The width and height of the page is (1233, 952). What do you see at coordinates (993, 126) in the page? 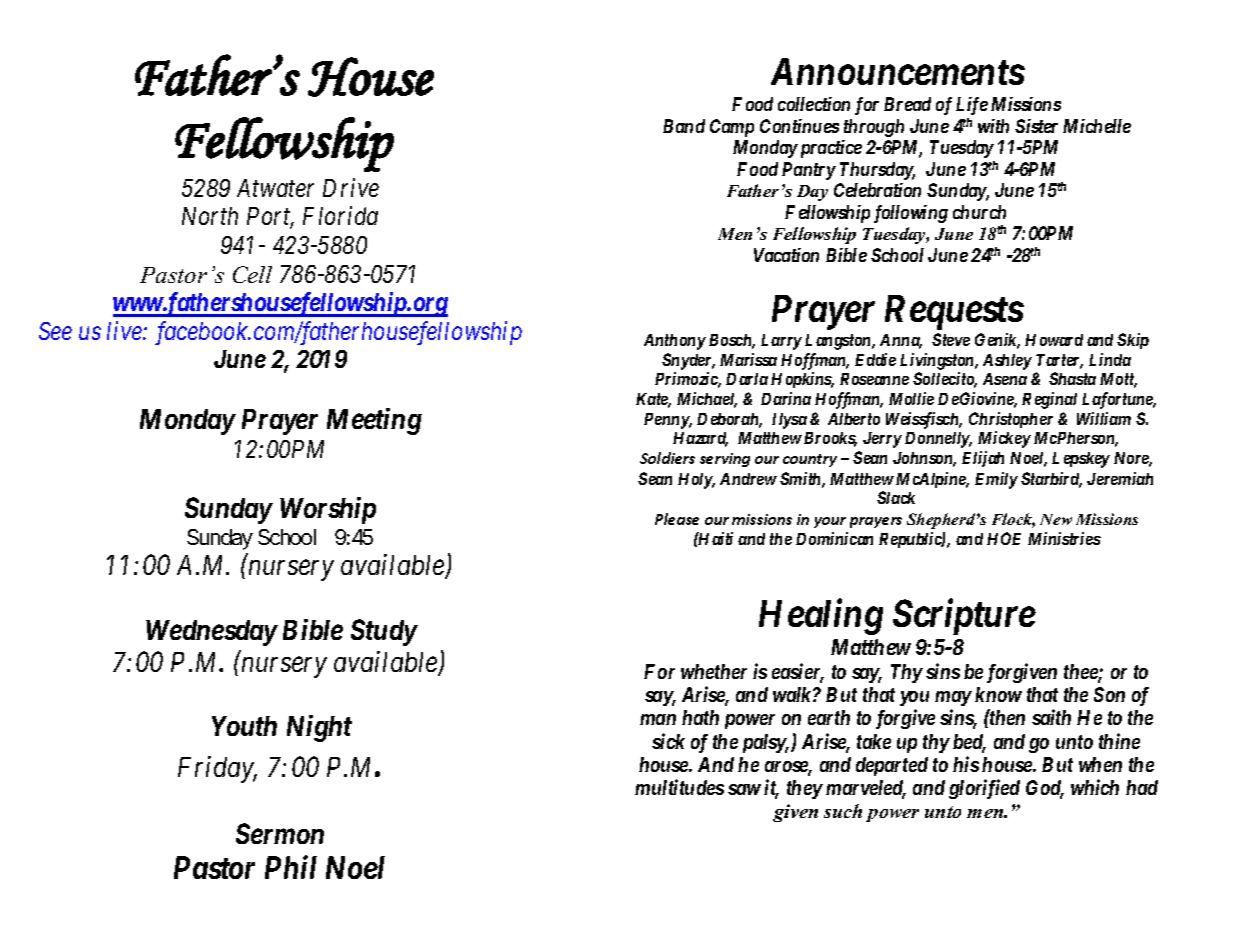
I see `with` at bounding box center [993, 126].
